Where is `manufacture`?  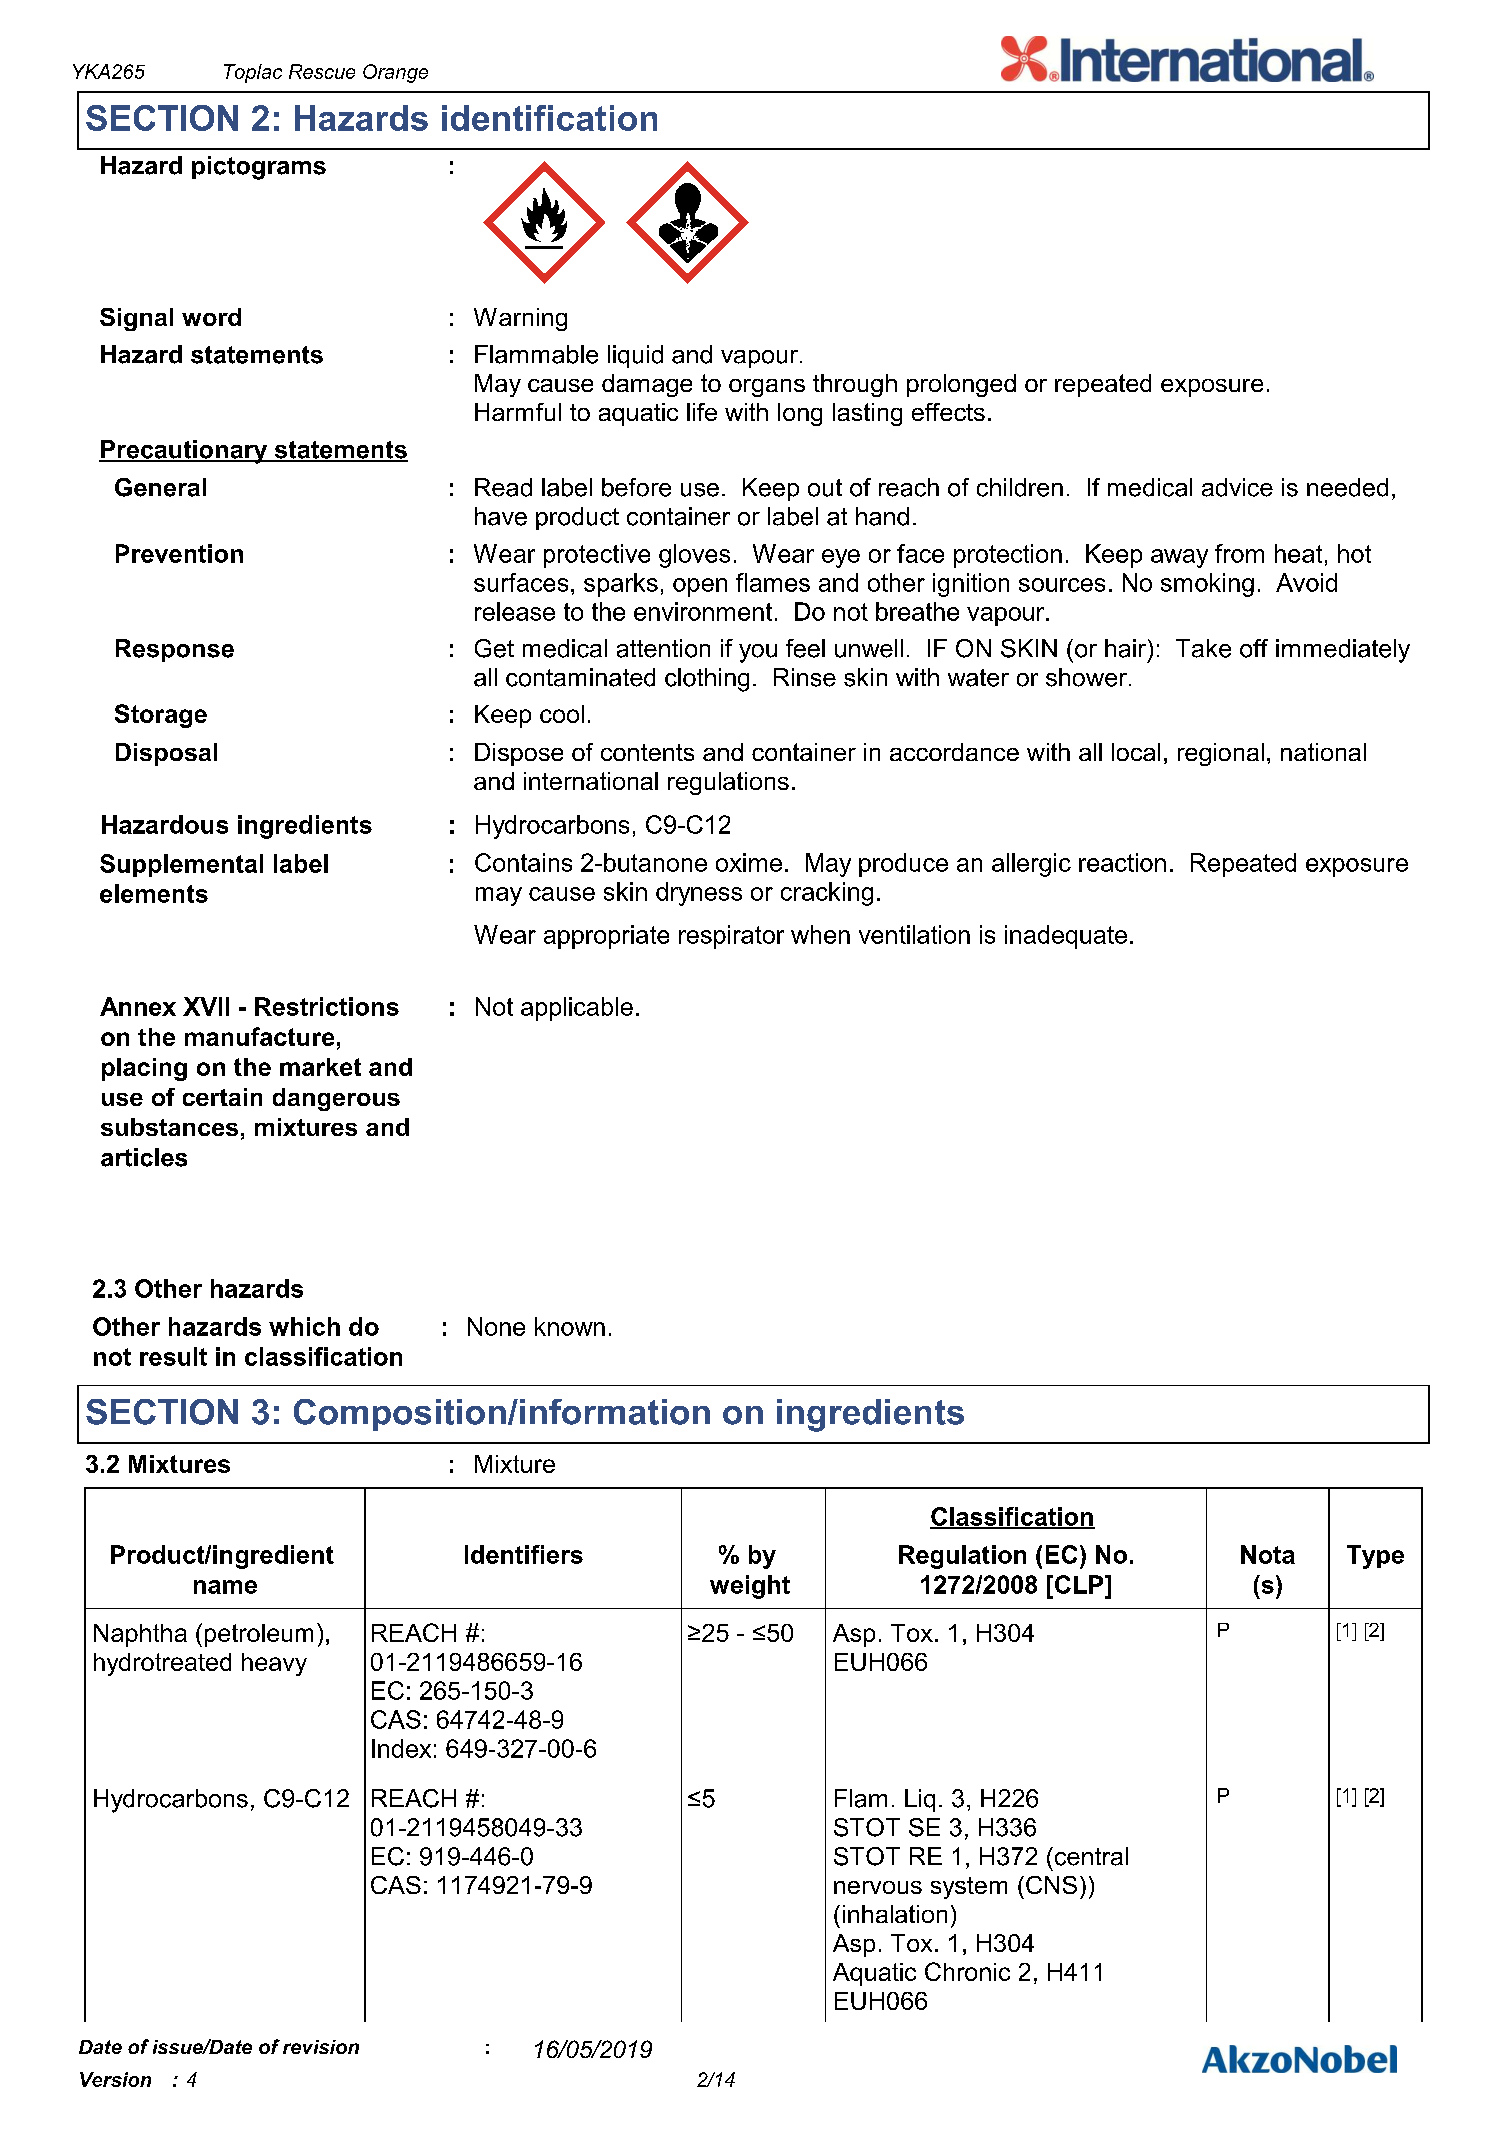 manufacture is located at coordinates (259, 1036).
